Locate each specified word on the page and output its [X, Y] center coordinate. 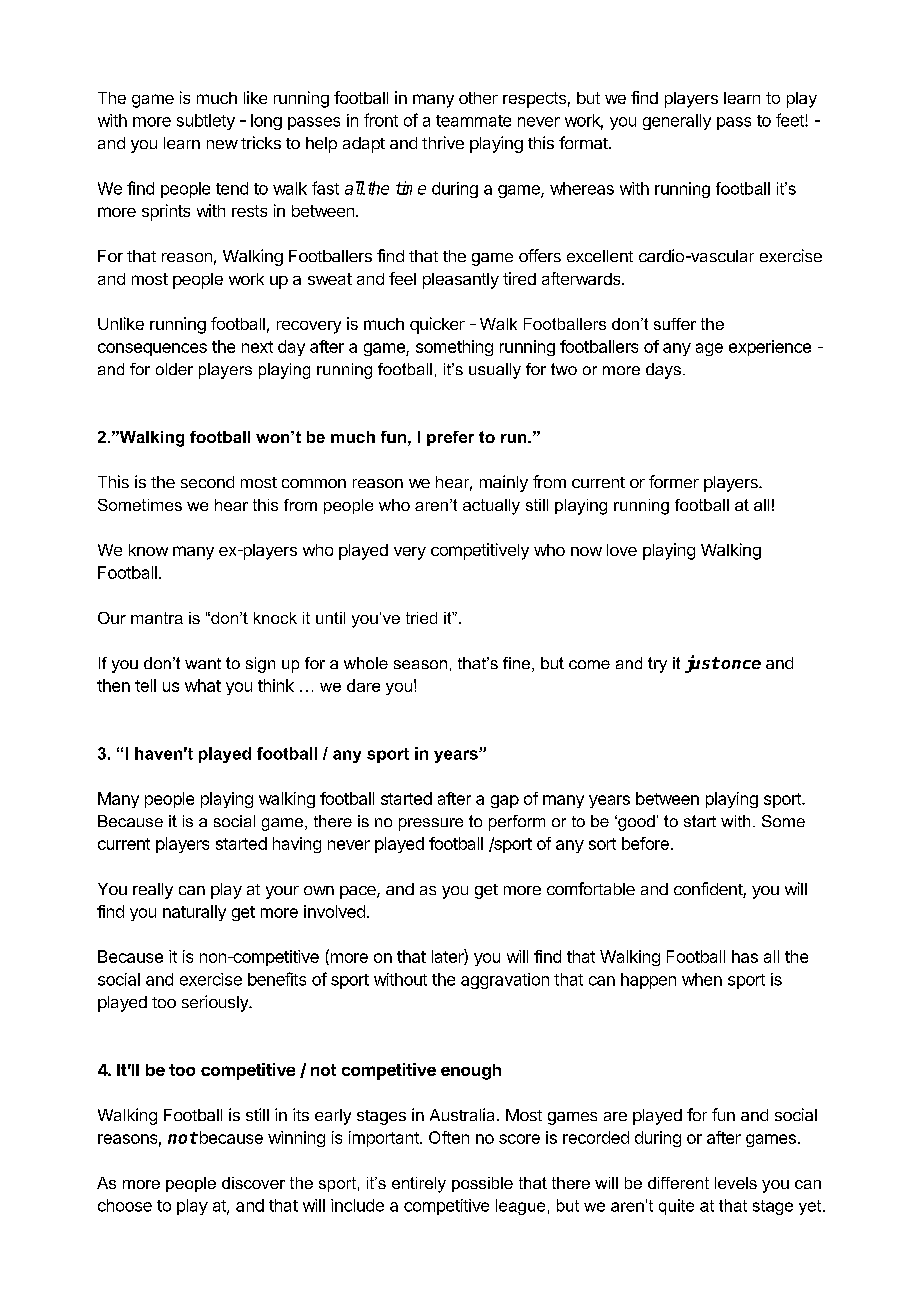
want [203, 663]
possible [482, 1184]
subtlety [206, 122]
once [741, 664]
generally [677, 122]
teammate [473, 121]
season [420, 664]
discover [253, 1183]
